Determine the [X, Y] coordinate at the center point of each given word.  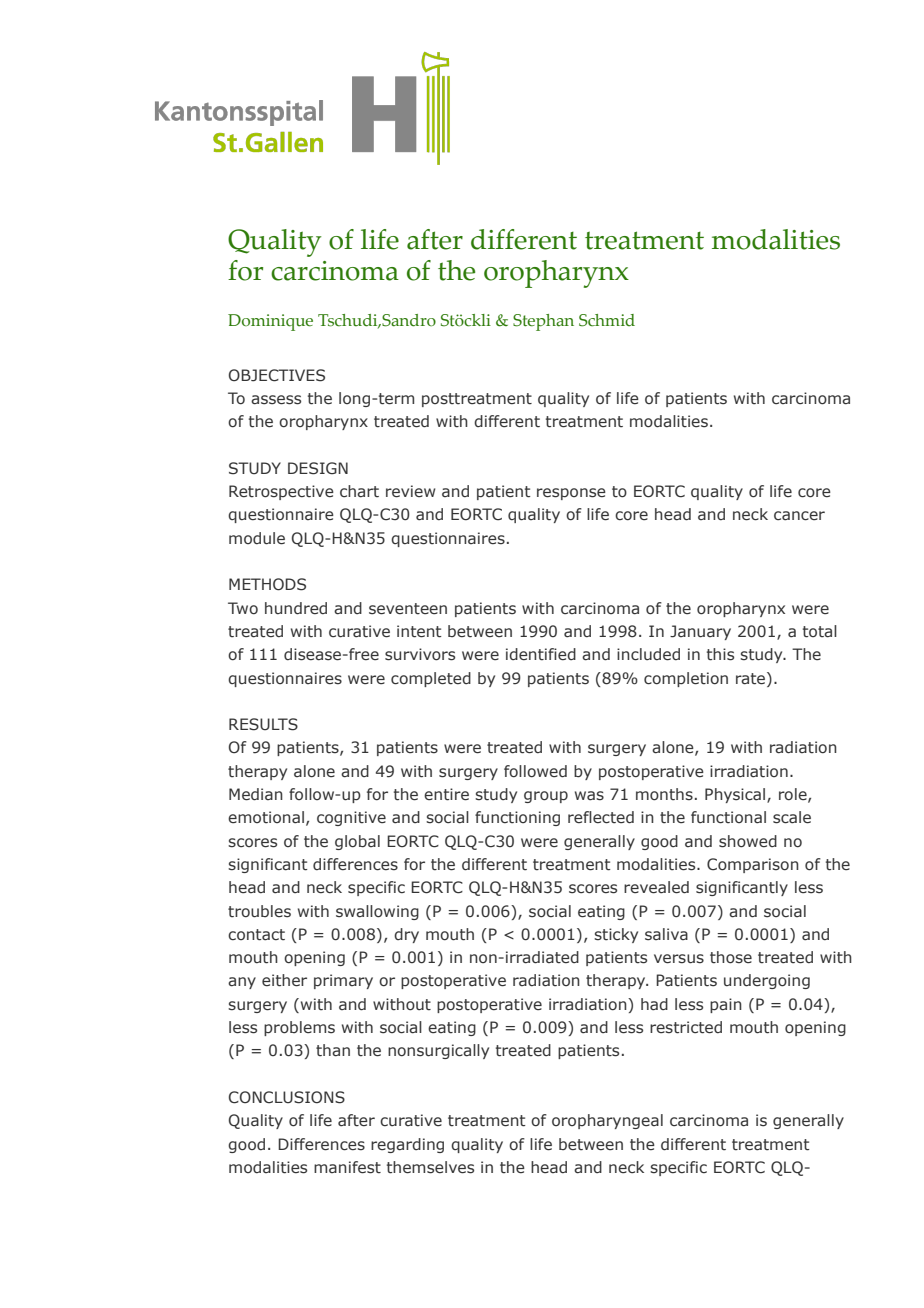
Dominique [270, 322]
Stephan [543, 322]
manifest [347, 1167]
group [546, 797]
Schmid [607, 320]
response [571, 494]
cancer [799, 516]
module [257, 538]
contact [256, 935]
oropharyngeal [607, 1121]
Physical [736, 795]
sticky [616, 935]
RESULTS [263, 724]
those [731, 957]
